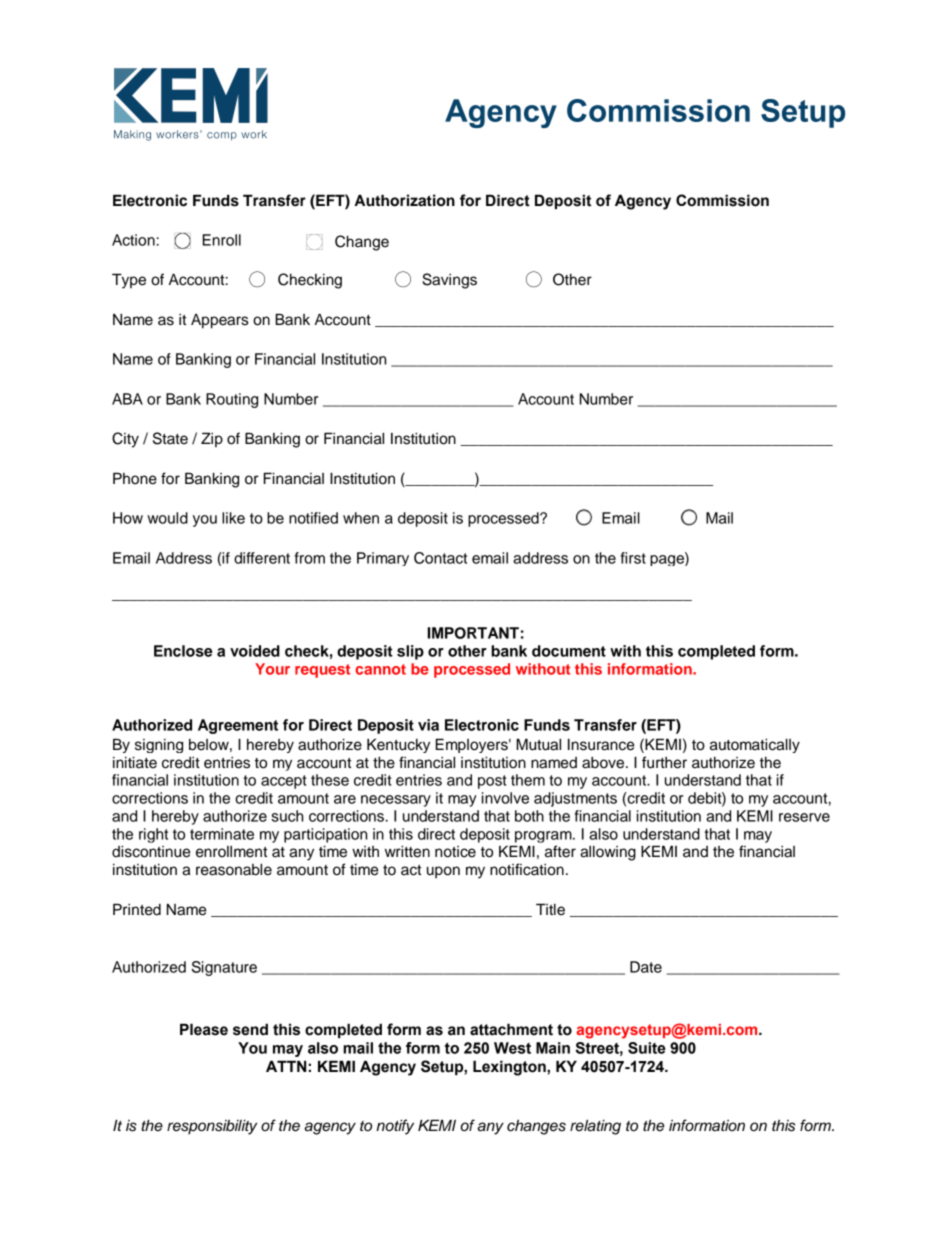  I want to click on Action, so click(133, 240).
